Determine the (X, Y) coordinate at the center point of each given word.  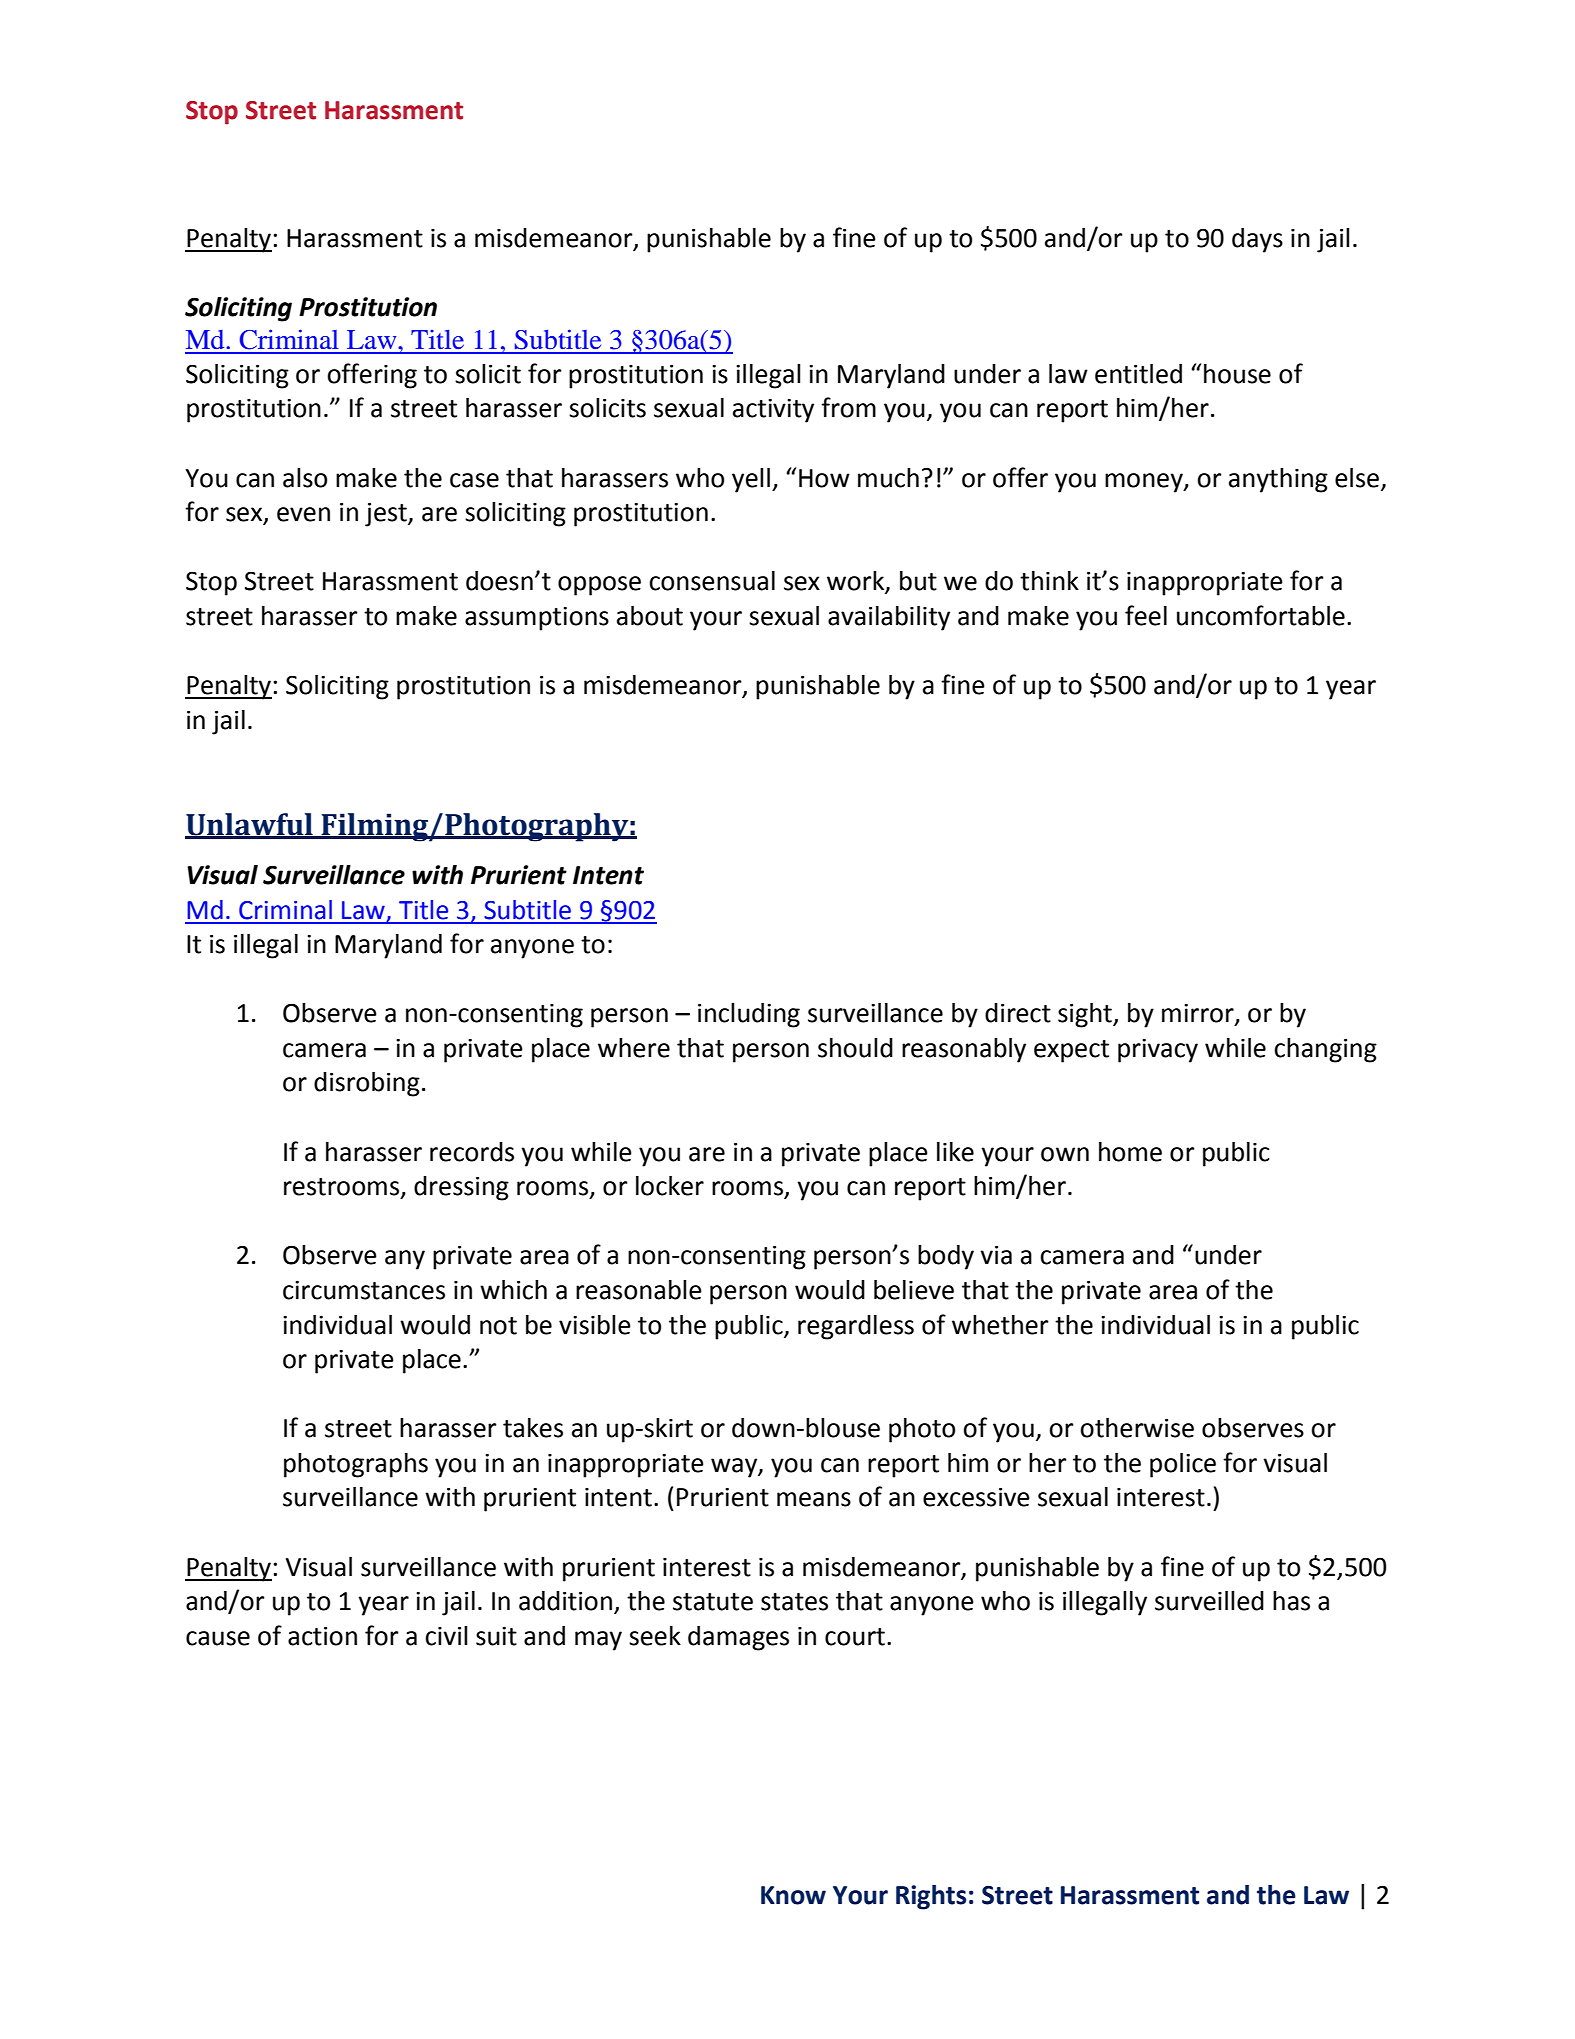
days (1257, 240)
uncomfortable (1261, 615)
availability (889, 618)
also (305, 478)
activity (773, 411)
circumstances (364, 1290)
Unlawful (250, 825)
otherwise (1137, 1428)
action (322, 1636)
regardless (856, 1327)
